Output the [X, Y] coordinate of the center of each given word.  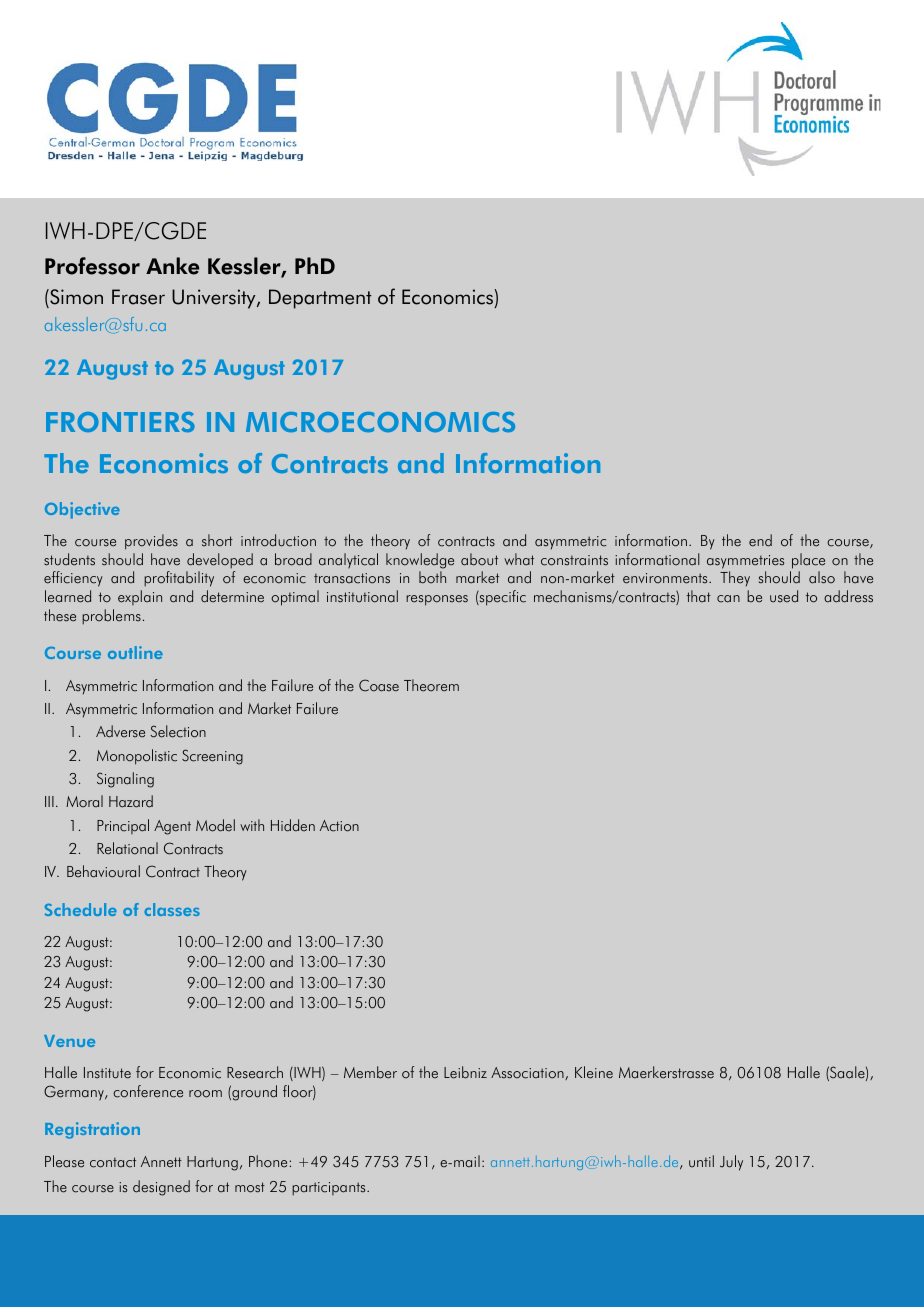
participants [330, 1189]
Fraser [138, 297]
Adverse [120, 731]
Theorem [431, 685]
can [728, 599]
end [760, 540]
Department [320, 299]
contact [113, 1162]
